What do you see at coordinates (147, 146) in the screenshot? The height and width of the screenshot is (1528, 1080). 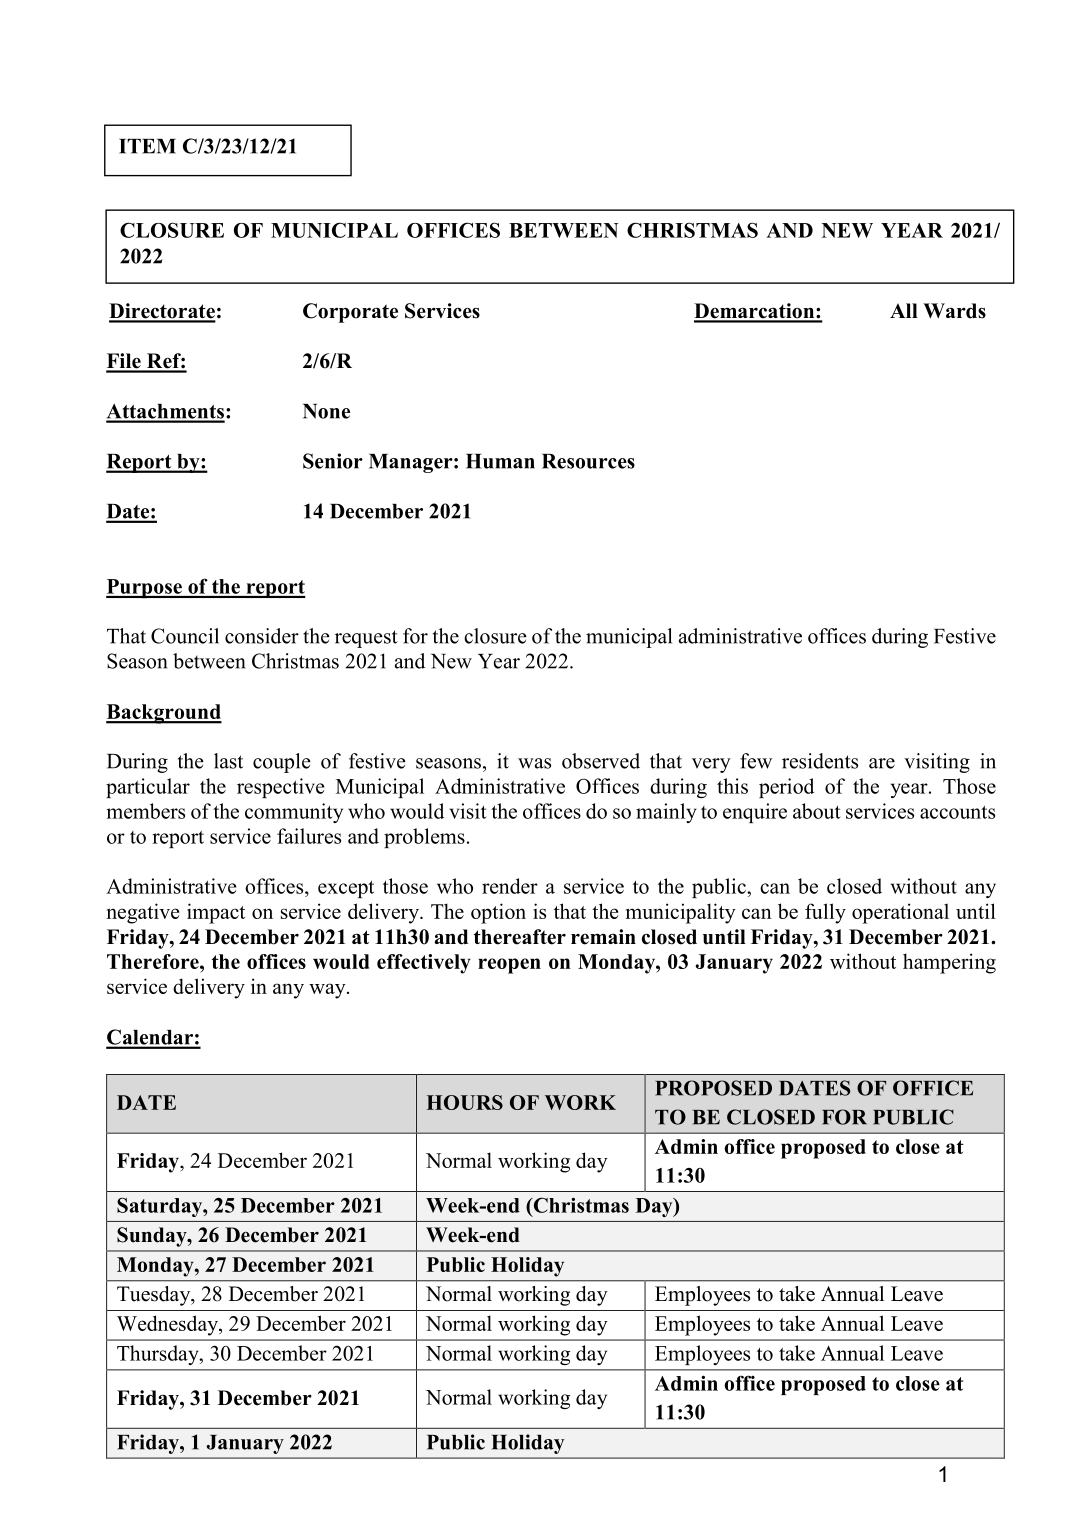 I see `ITEM` at bounding box center [147, 146].
